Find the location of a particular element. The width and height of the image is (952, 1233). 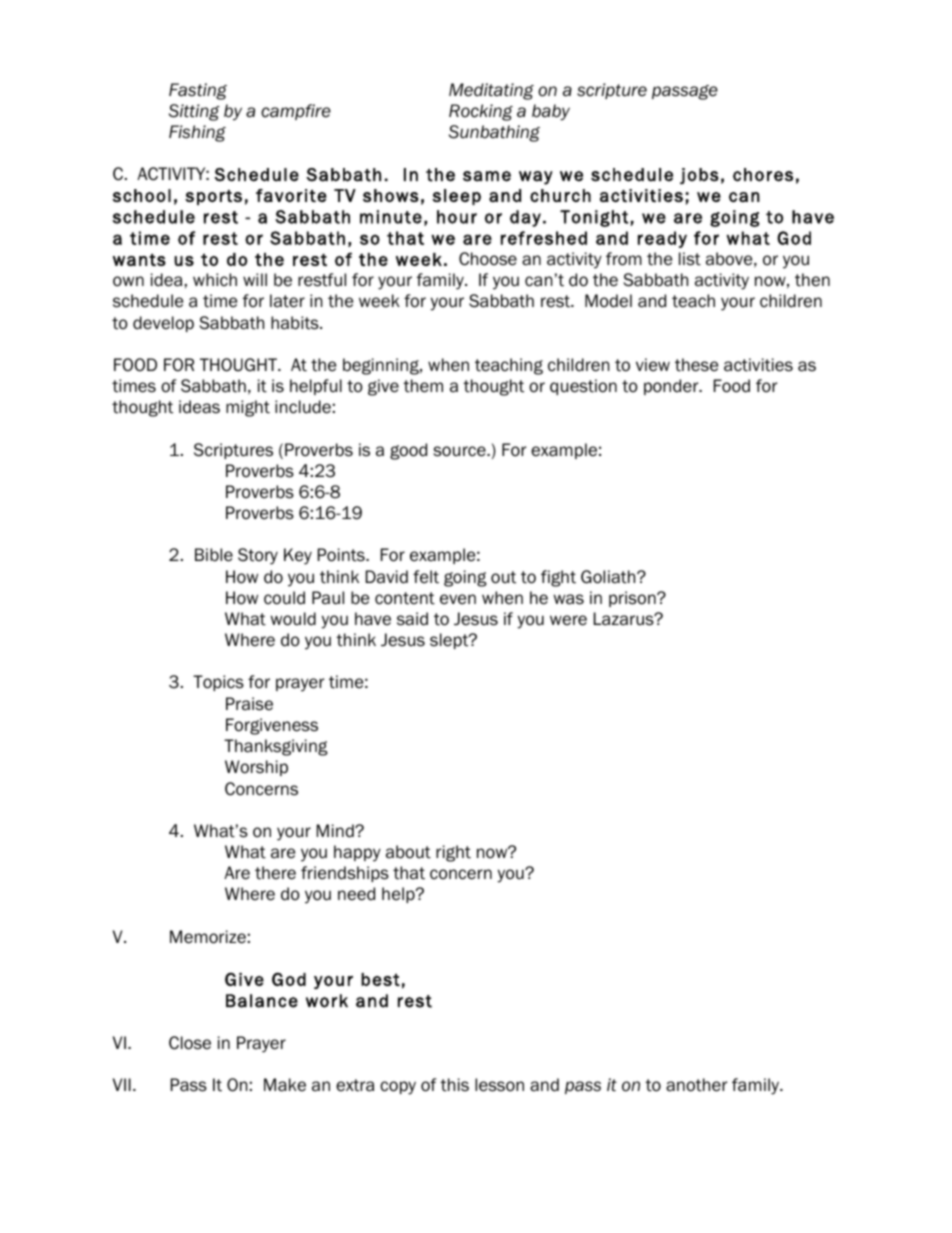

Rocking is located at coordinates (481, 112).
